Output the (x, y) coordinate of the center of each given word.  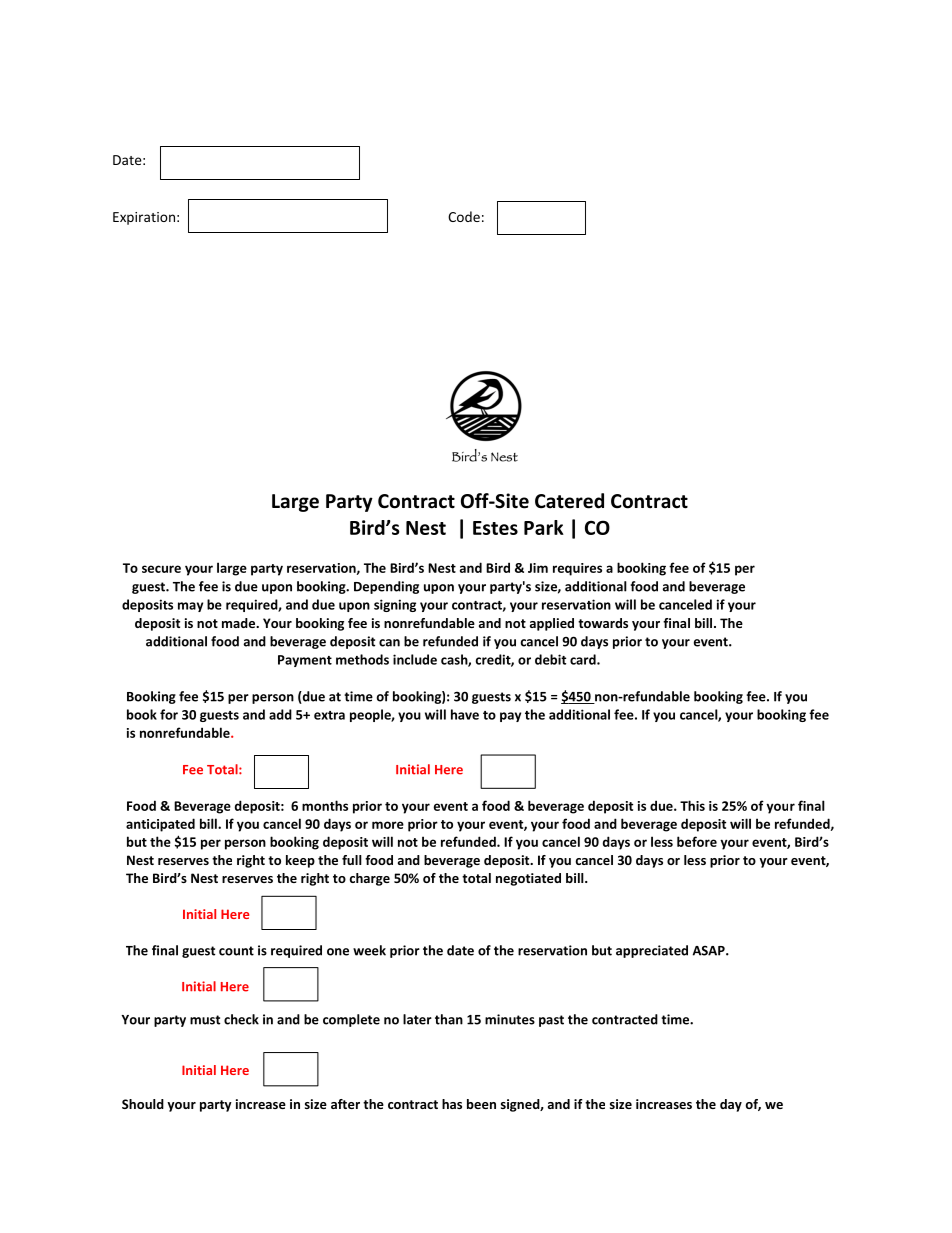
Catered (569, 501)
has (452, 1104)
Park (544, 527)
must (205, 1020)
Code (464, 216)
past (551, 1021)
